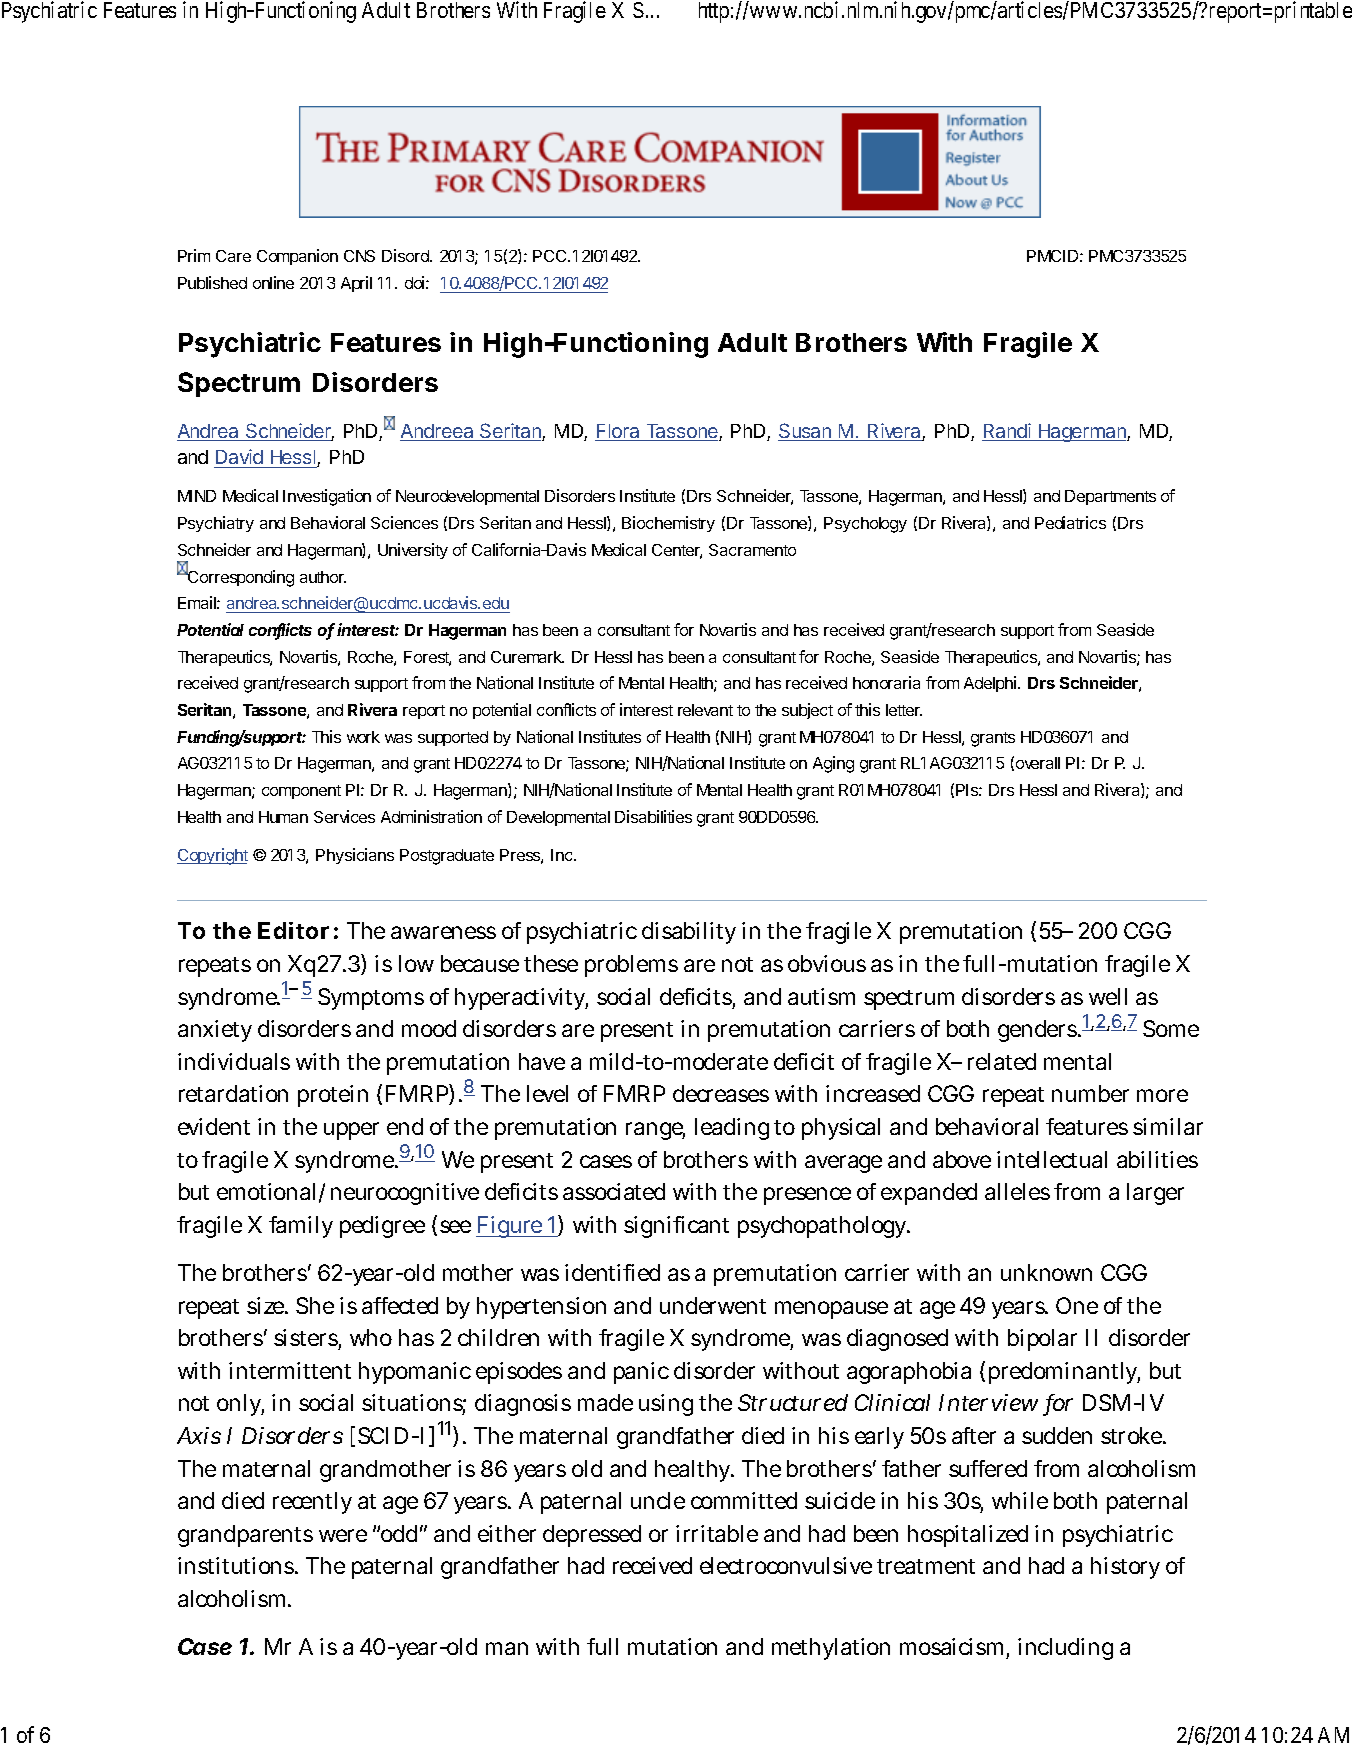 This screenshot has width=1352, height=1749. I want to click on well, so click(1108, 996).
